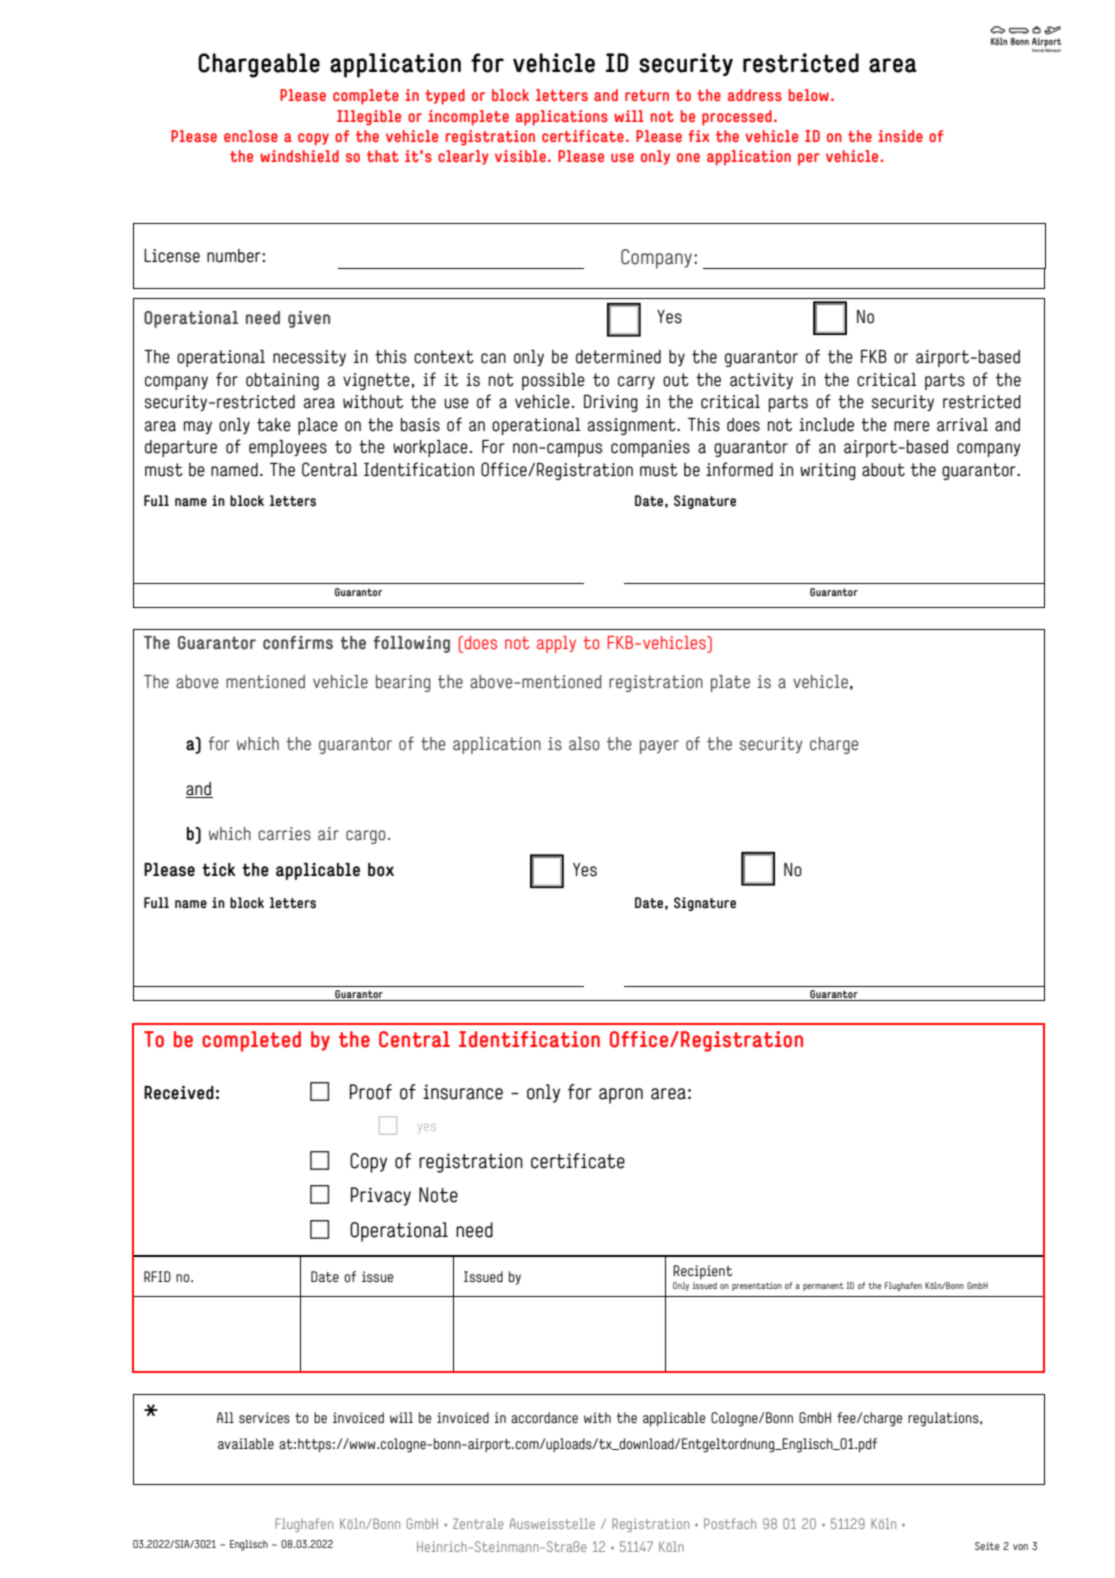 This screenshot has height=1578, width=1115. What do you see at coordinates (987, 1546) in the screenshot?
I see `Seite` at bounding box center [987, 1546].
